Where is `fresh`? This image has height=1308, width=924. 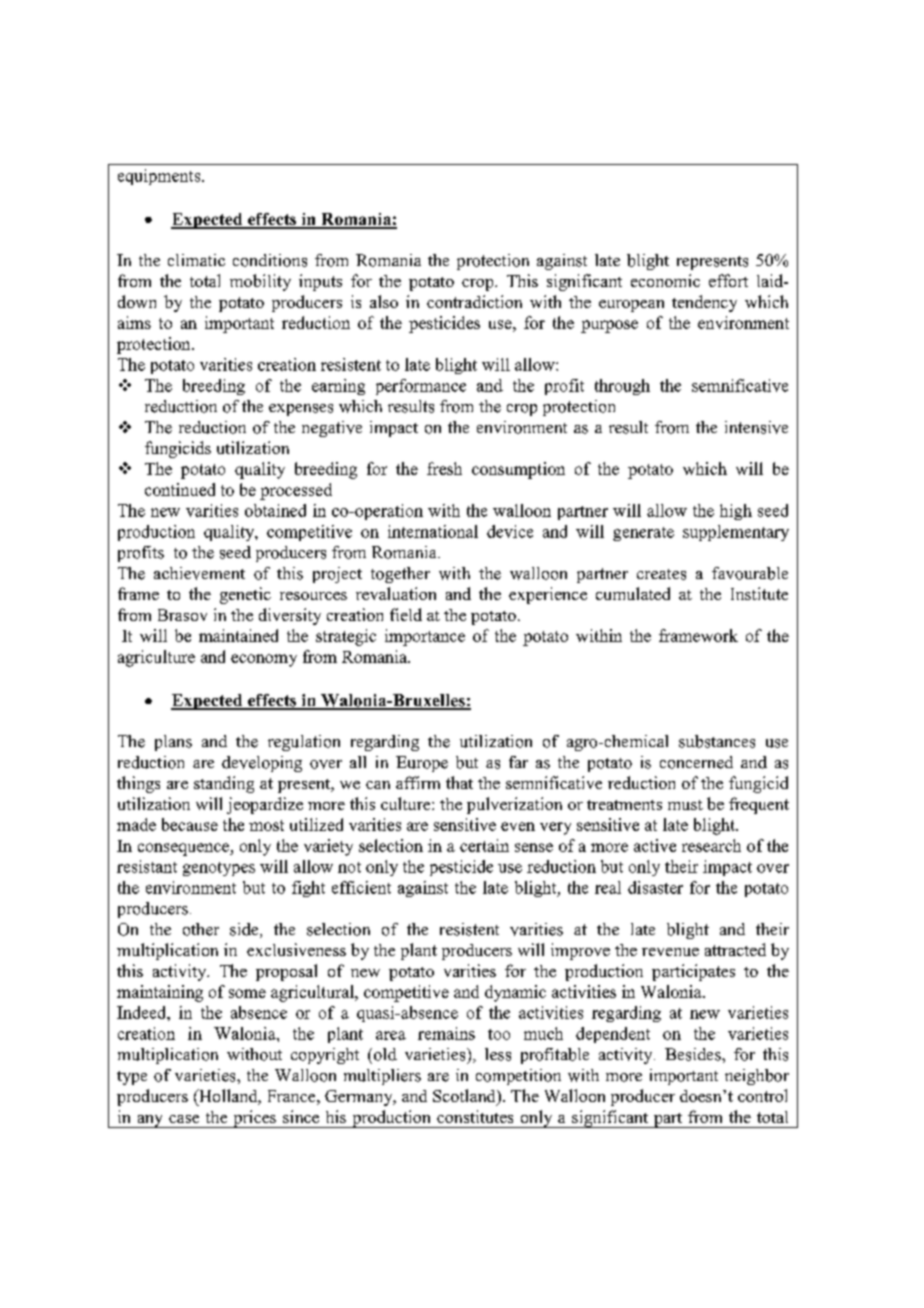 fresh is located at coordinates (444, 468).
